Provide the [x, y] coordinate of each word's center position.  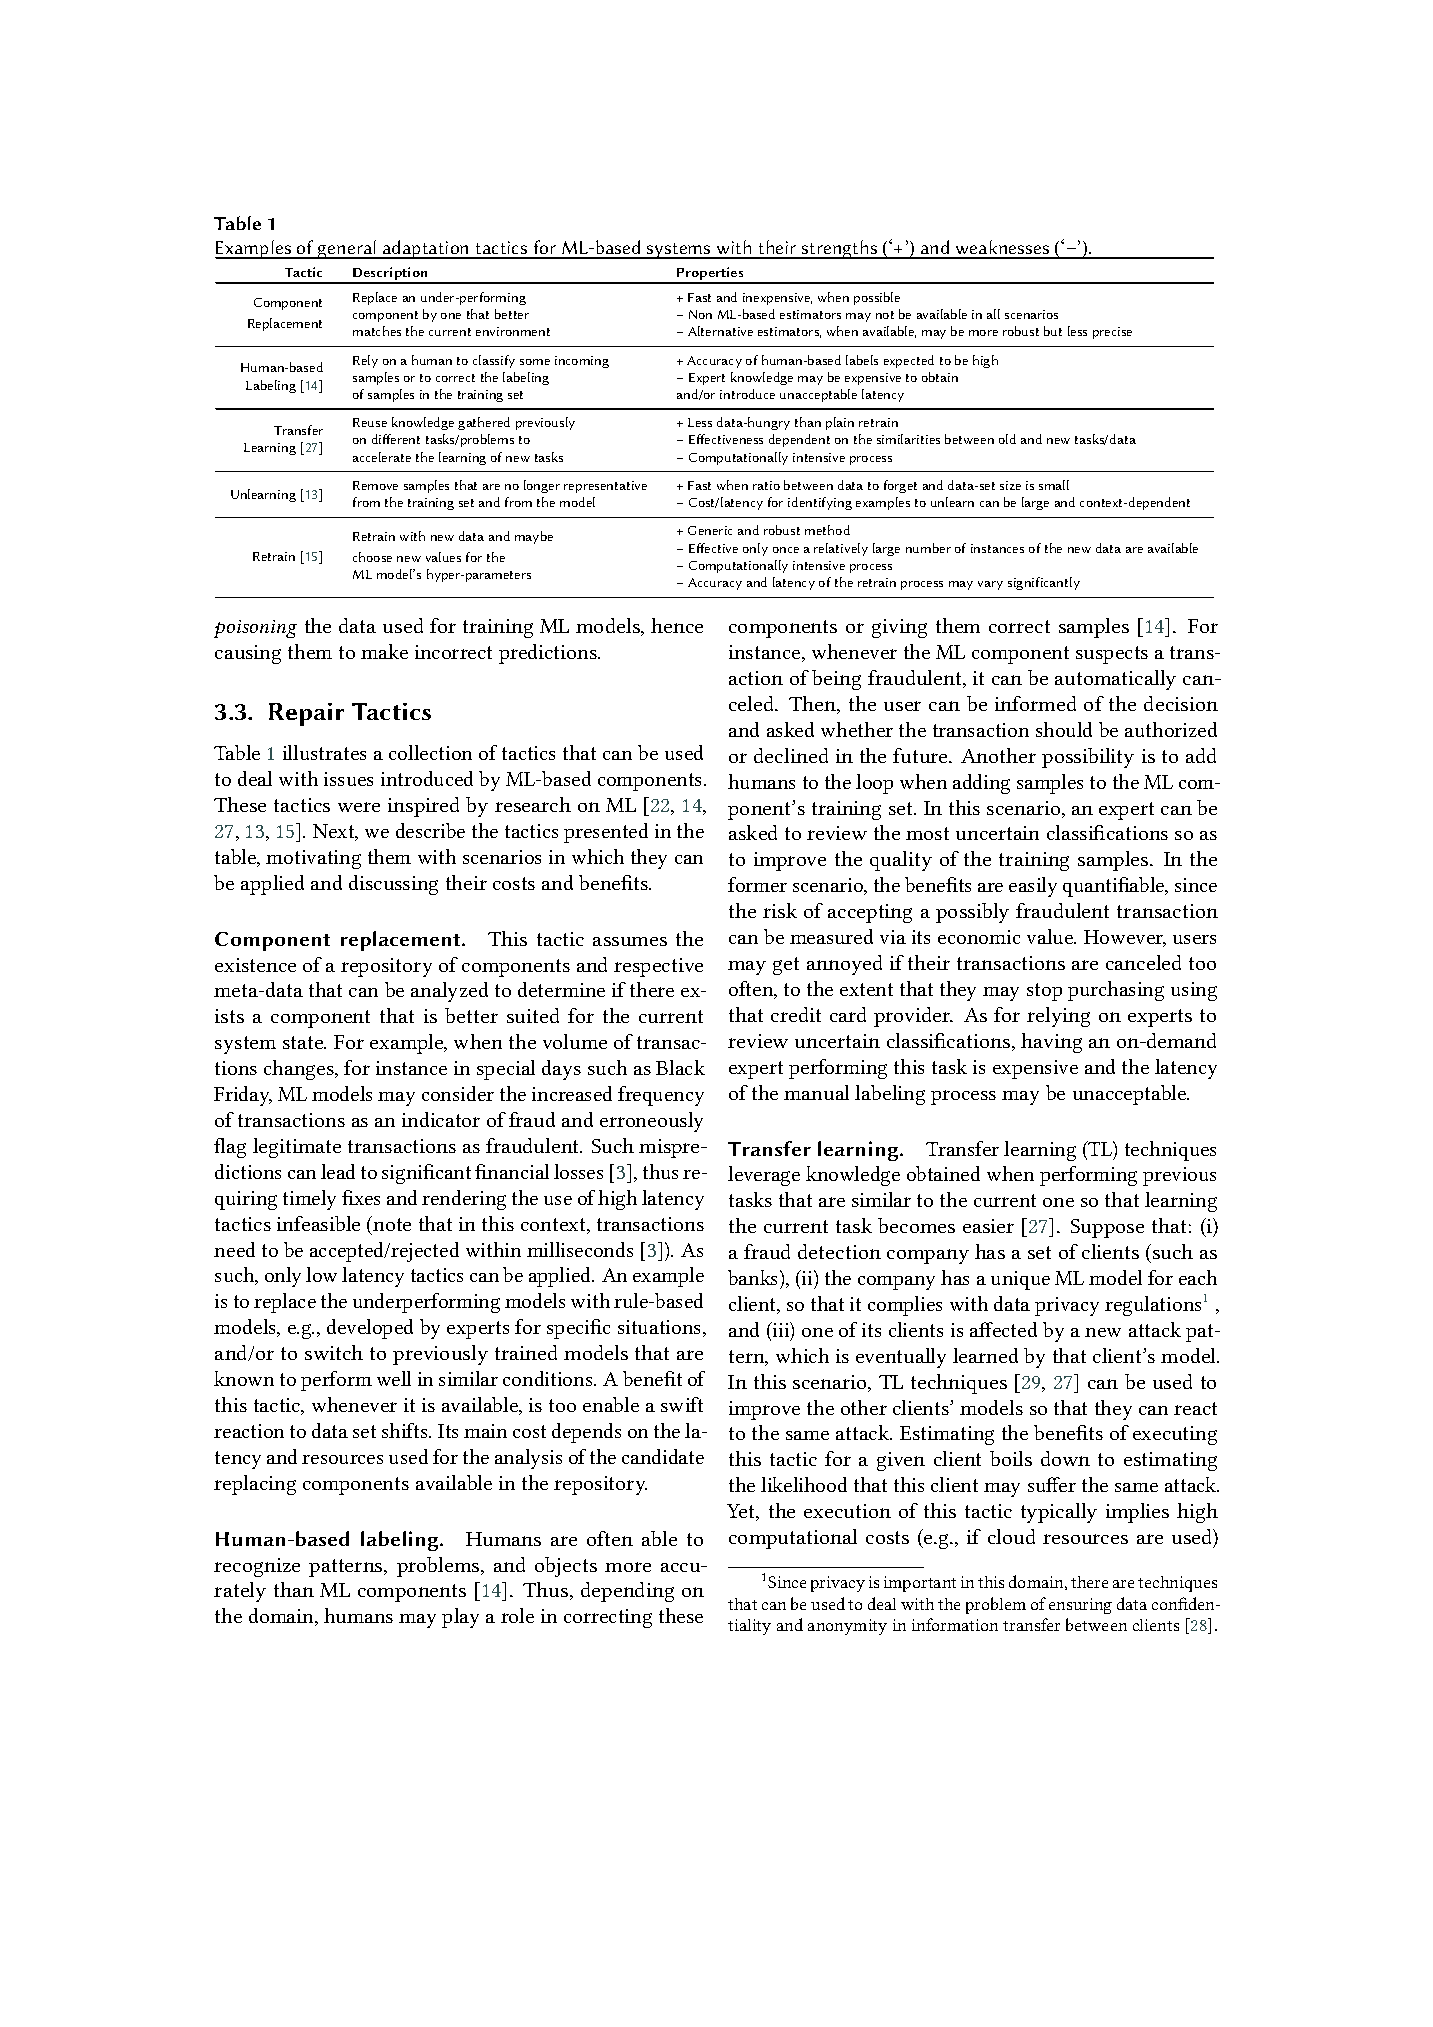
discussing [393, 885]
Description [390, 275]
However [1125, 938]
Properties [710, 275]
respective [658, 967]
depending [627, 1592]
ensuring [1080, 1606]
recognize [257, 1567]
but [1053, 331]
